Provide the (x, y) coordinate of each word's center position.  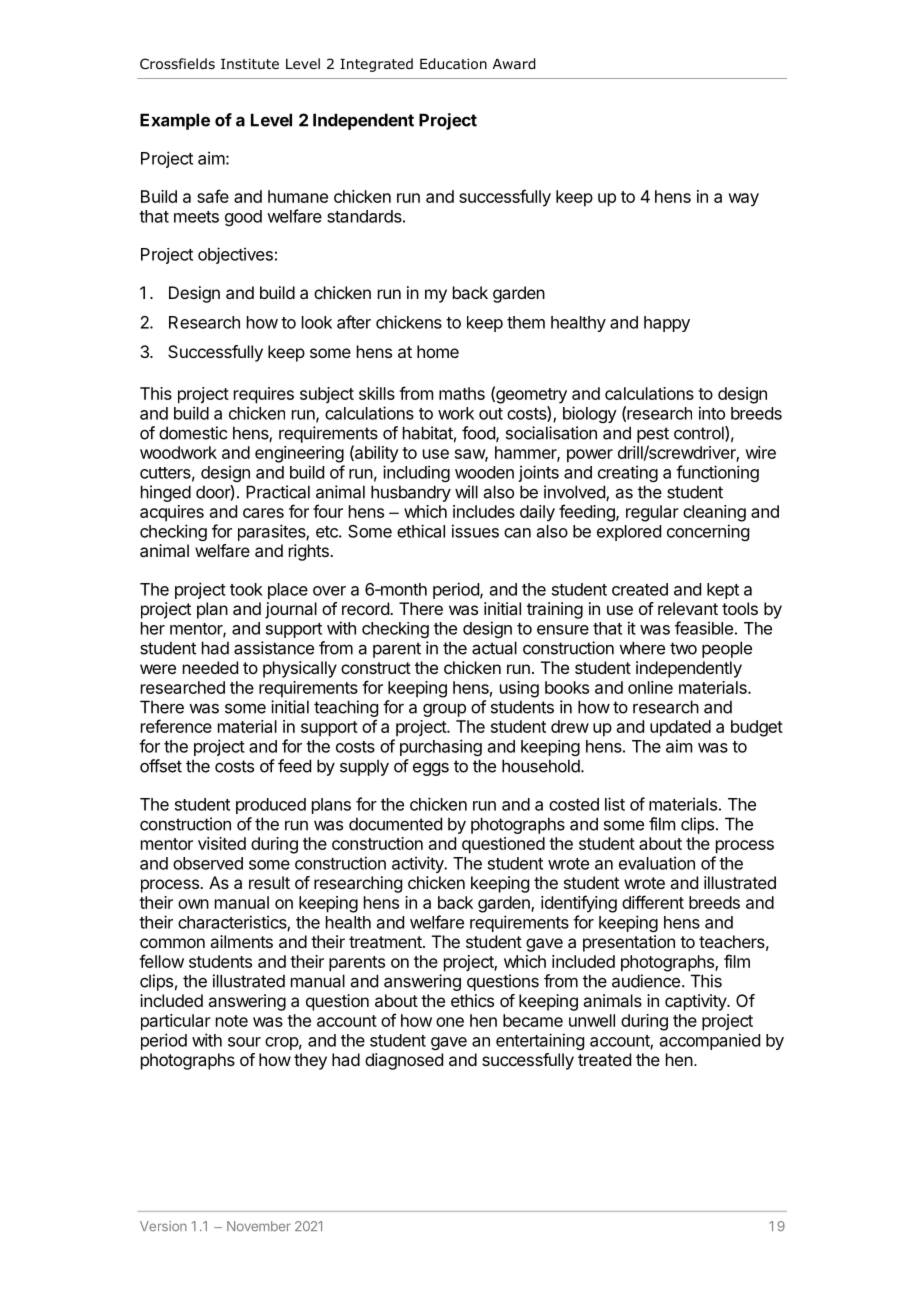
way (743, 200)
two (683, 648)
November (259, 1226)
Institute (250, 63)
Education (453, 64)
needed (210, 667)
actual (494, 648)
